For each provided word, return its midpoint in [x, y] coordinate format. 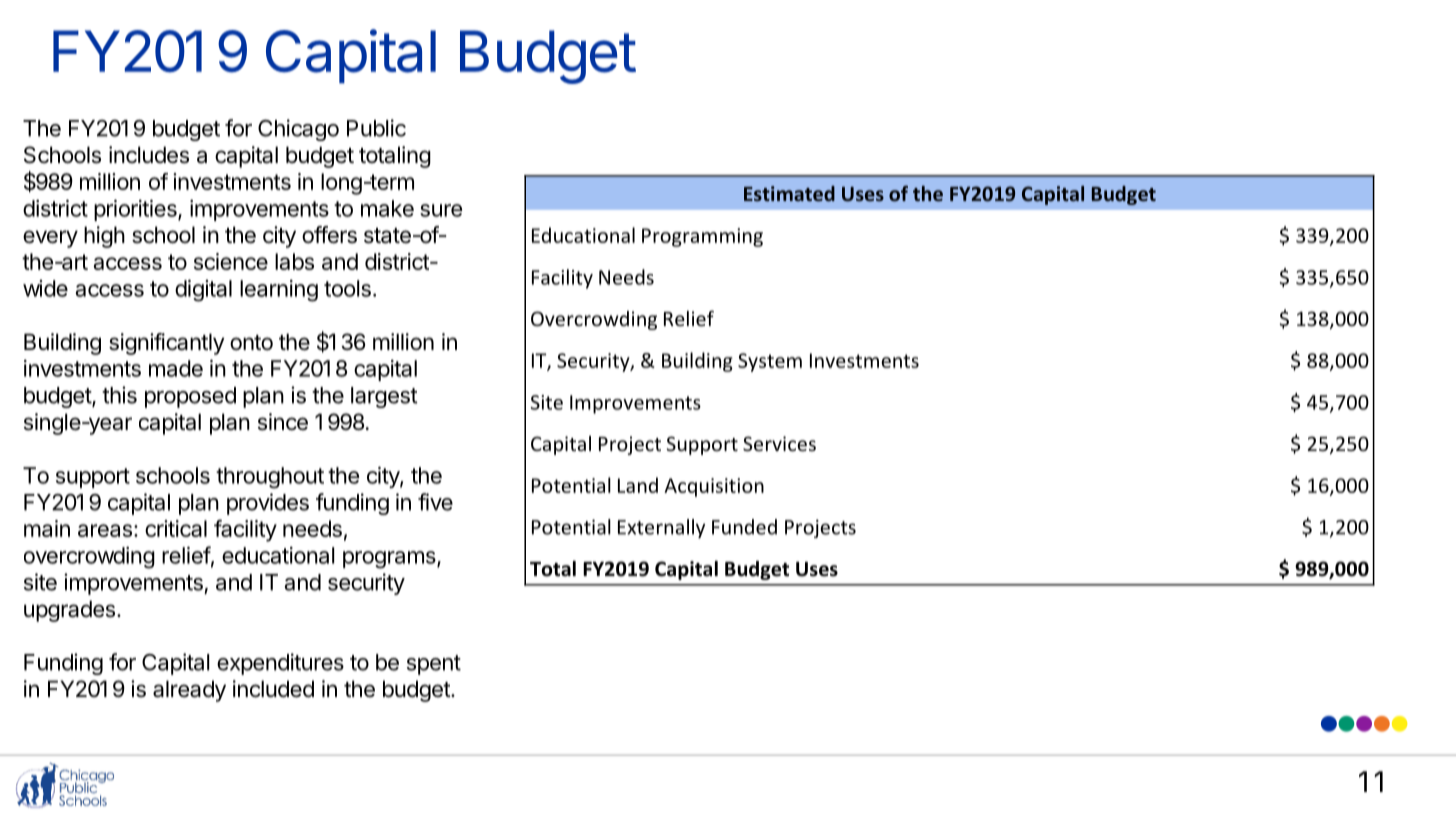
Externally [661, 529]
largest [384, 397]
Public [376, 128]
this [119, 395]
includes [149, 155]
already [189, 691]
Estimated [789, 193]
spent [434, 665]
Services [779, 443]
